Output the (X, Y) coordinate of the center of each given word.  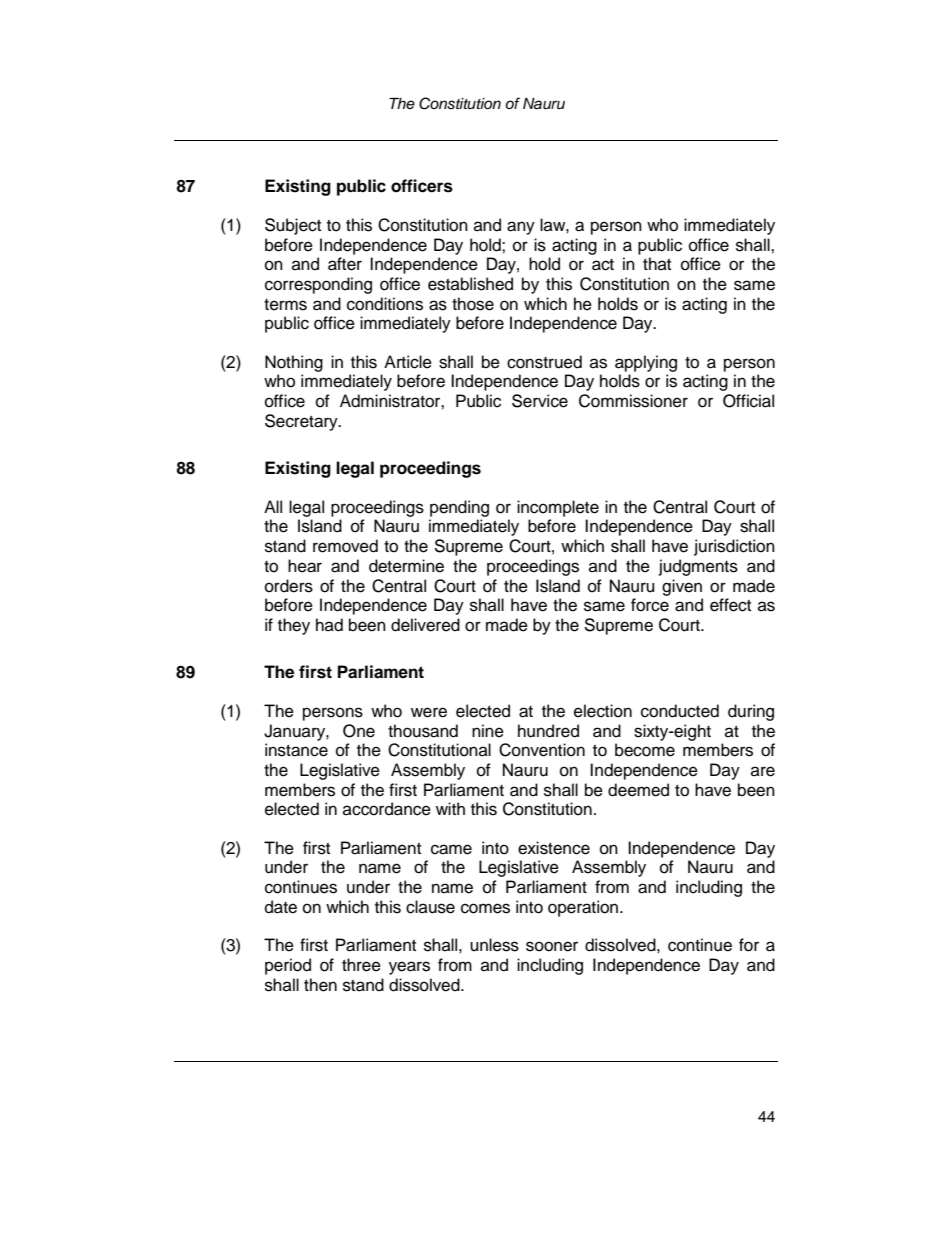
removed (345, 546)
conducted (680, 711)
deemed (638, 790)
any (521, 228)
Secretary (302, 422)
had (329, 625)
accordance (387, 809)
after (345, 264)
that (657, 263)
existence (554, 848)
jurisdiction (734, 547)
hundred (548, 731)
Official (748, 401)
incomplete (558, 508)
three (361, 965)
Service (540, 401)
